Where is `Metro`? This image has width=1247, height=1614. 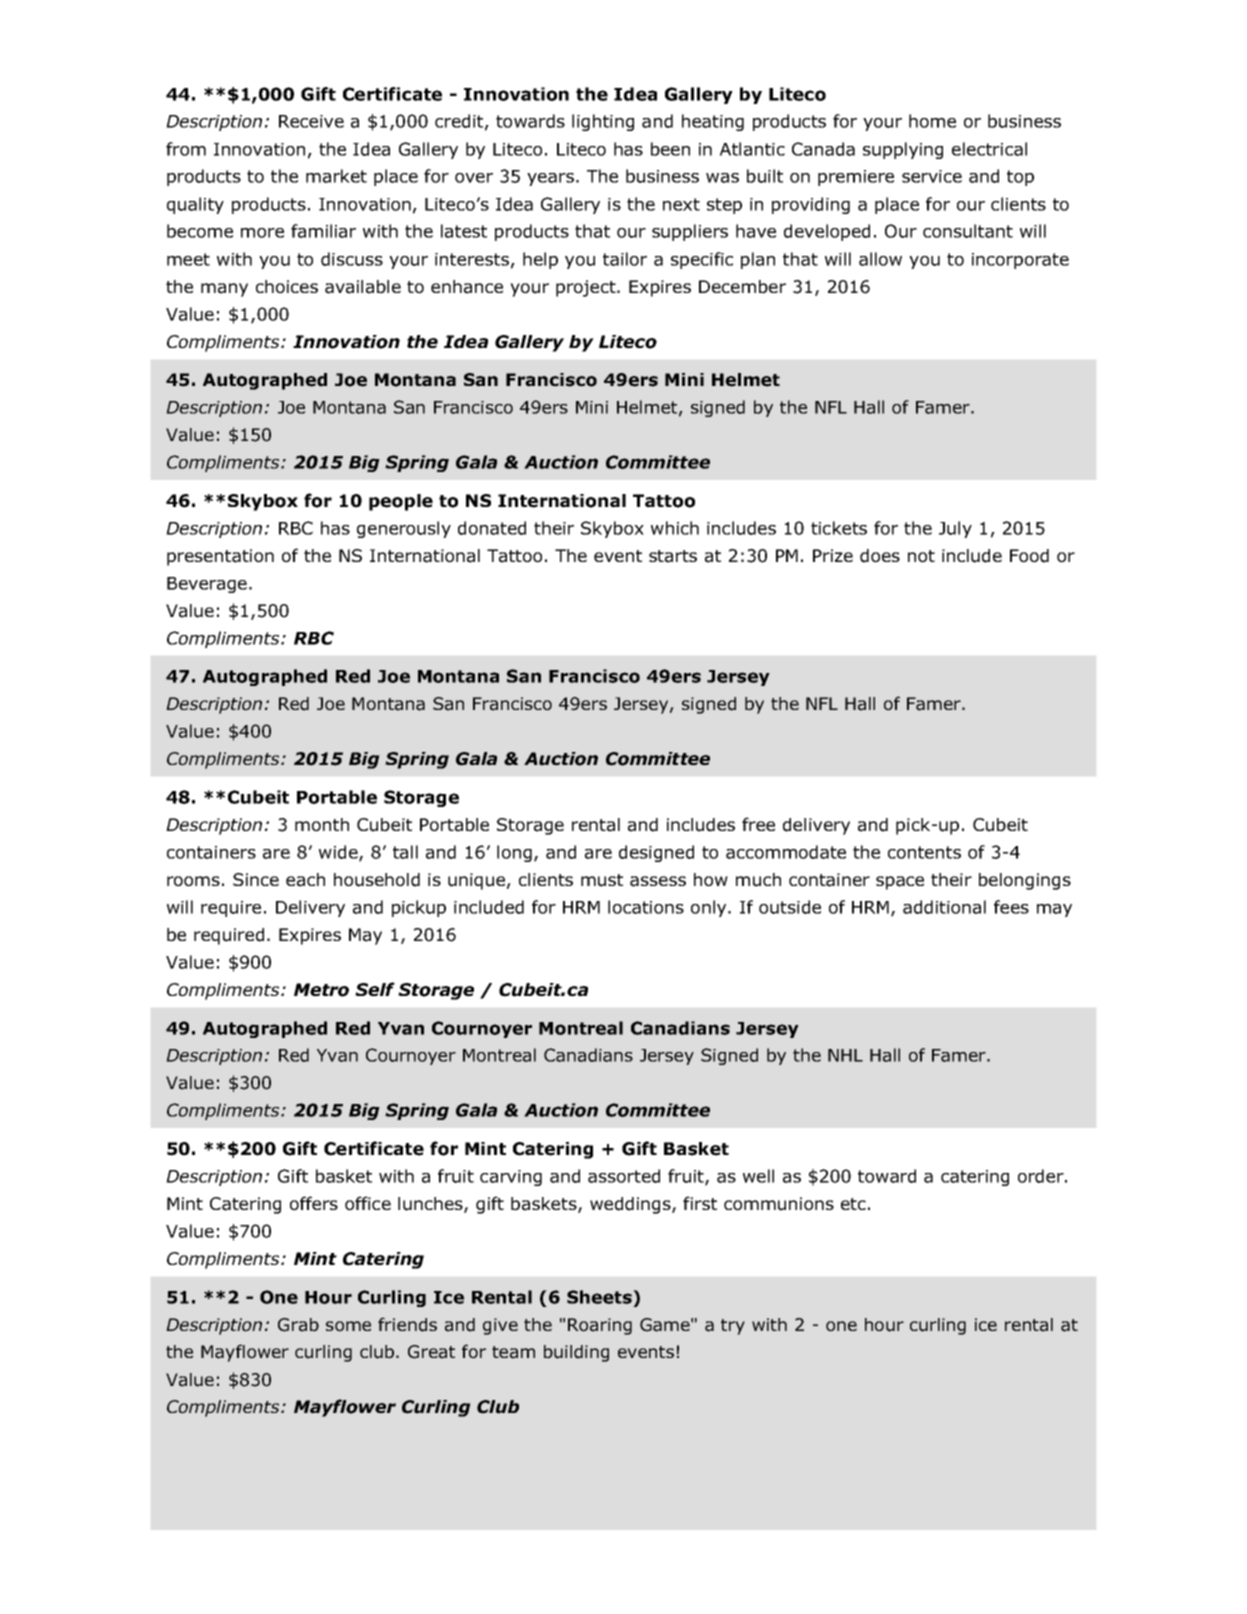 Metro is located at coordinates (321, 990).
